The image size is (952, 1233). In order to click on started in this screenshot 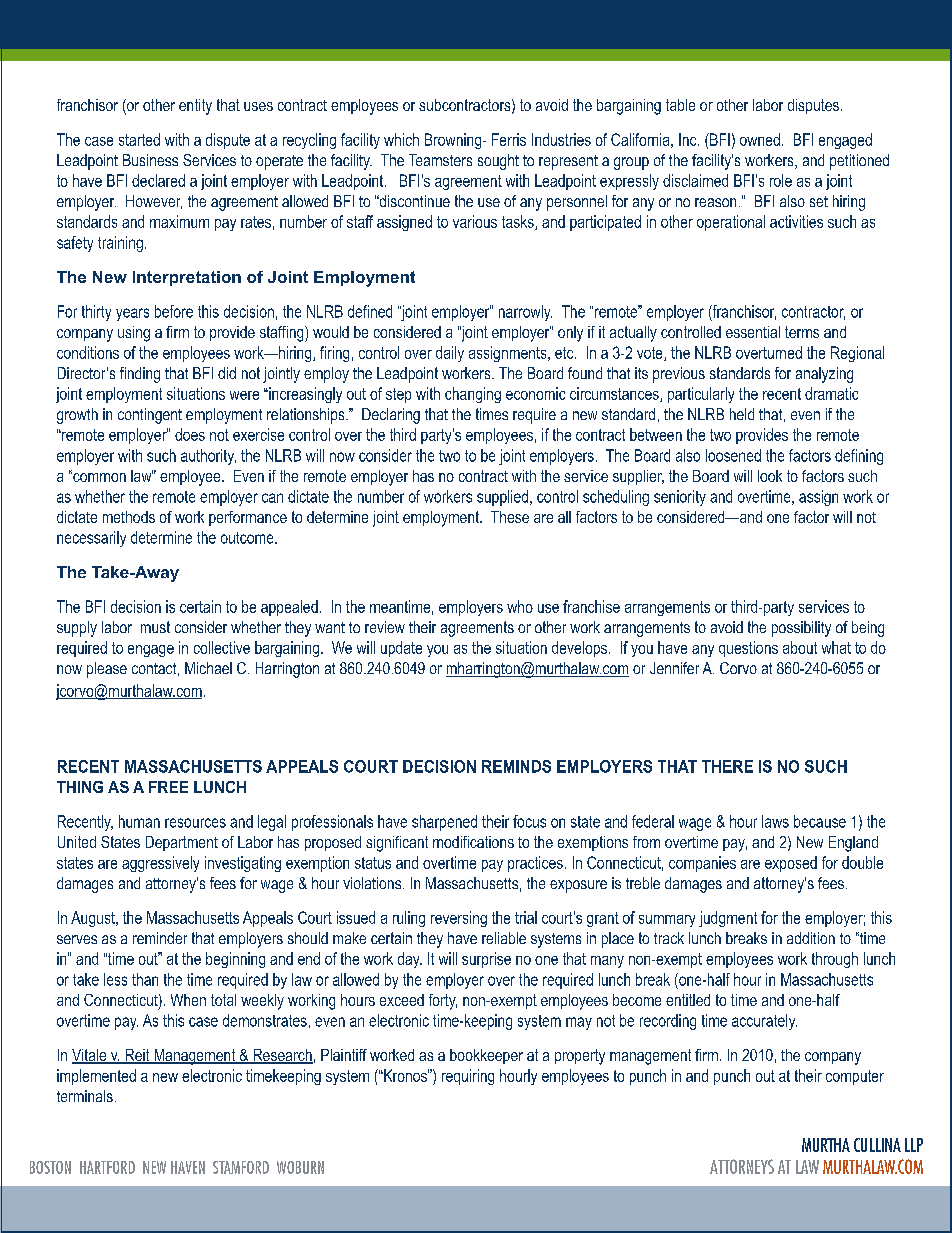, I will do `click(139, 139)`.
